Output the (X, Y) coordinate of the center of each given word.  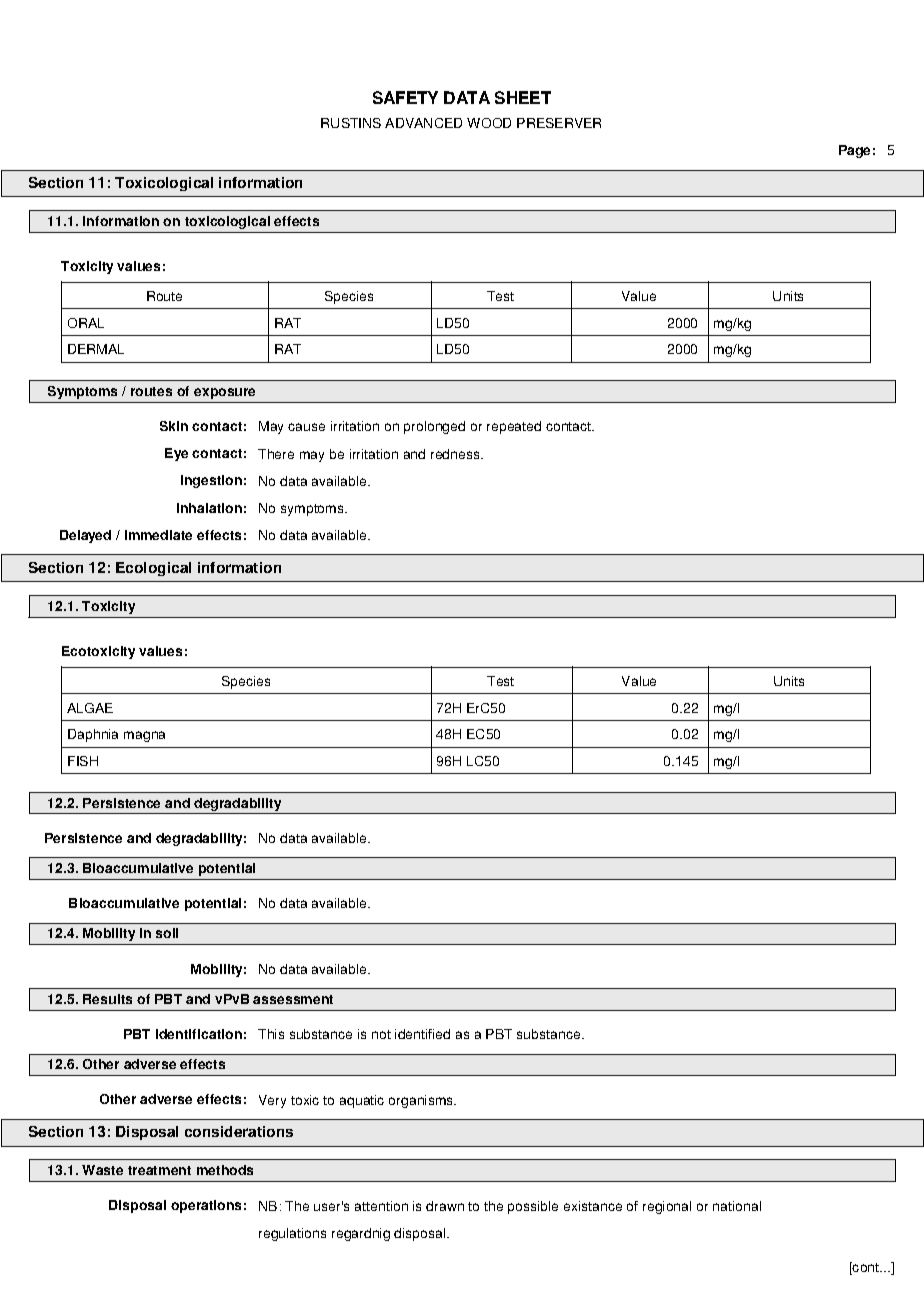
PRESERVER (559, 123)
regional (667, 1207)
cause (306, 427)
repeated (514, 427)
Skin (174, 426)
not (381, 1034)
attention (381, 1206)
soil (167, 933)
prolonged (434, 427)
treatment (159, 1170)
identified (422, 1034)
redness (456, 454)
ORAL (86, 323)
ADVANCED (423, 123)
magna (144, 736)
